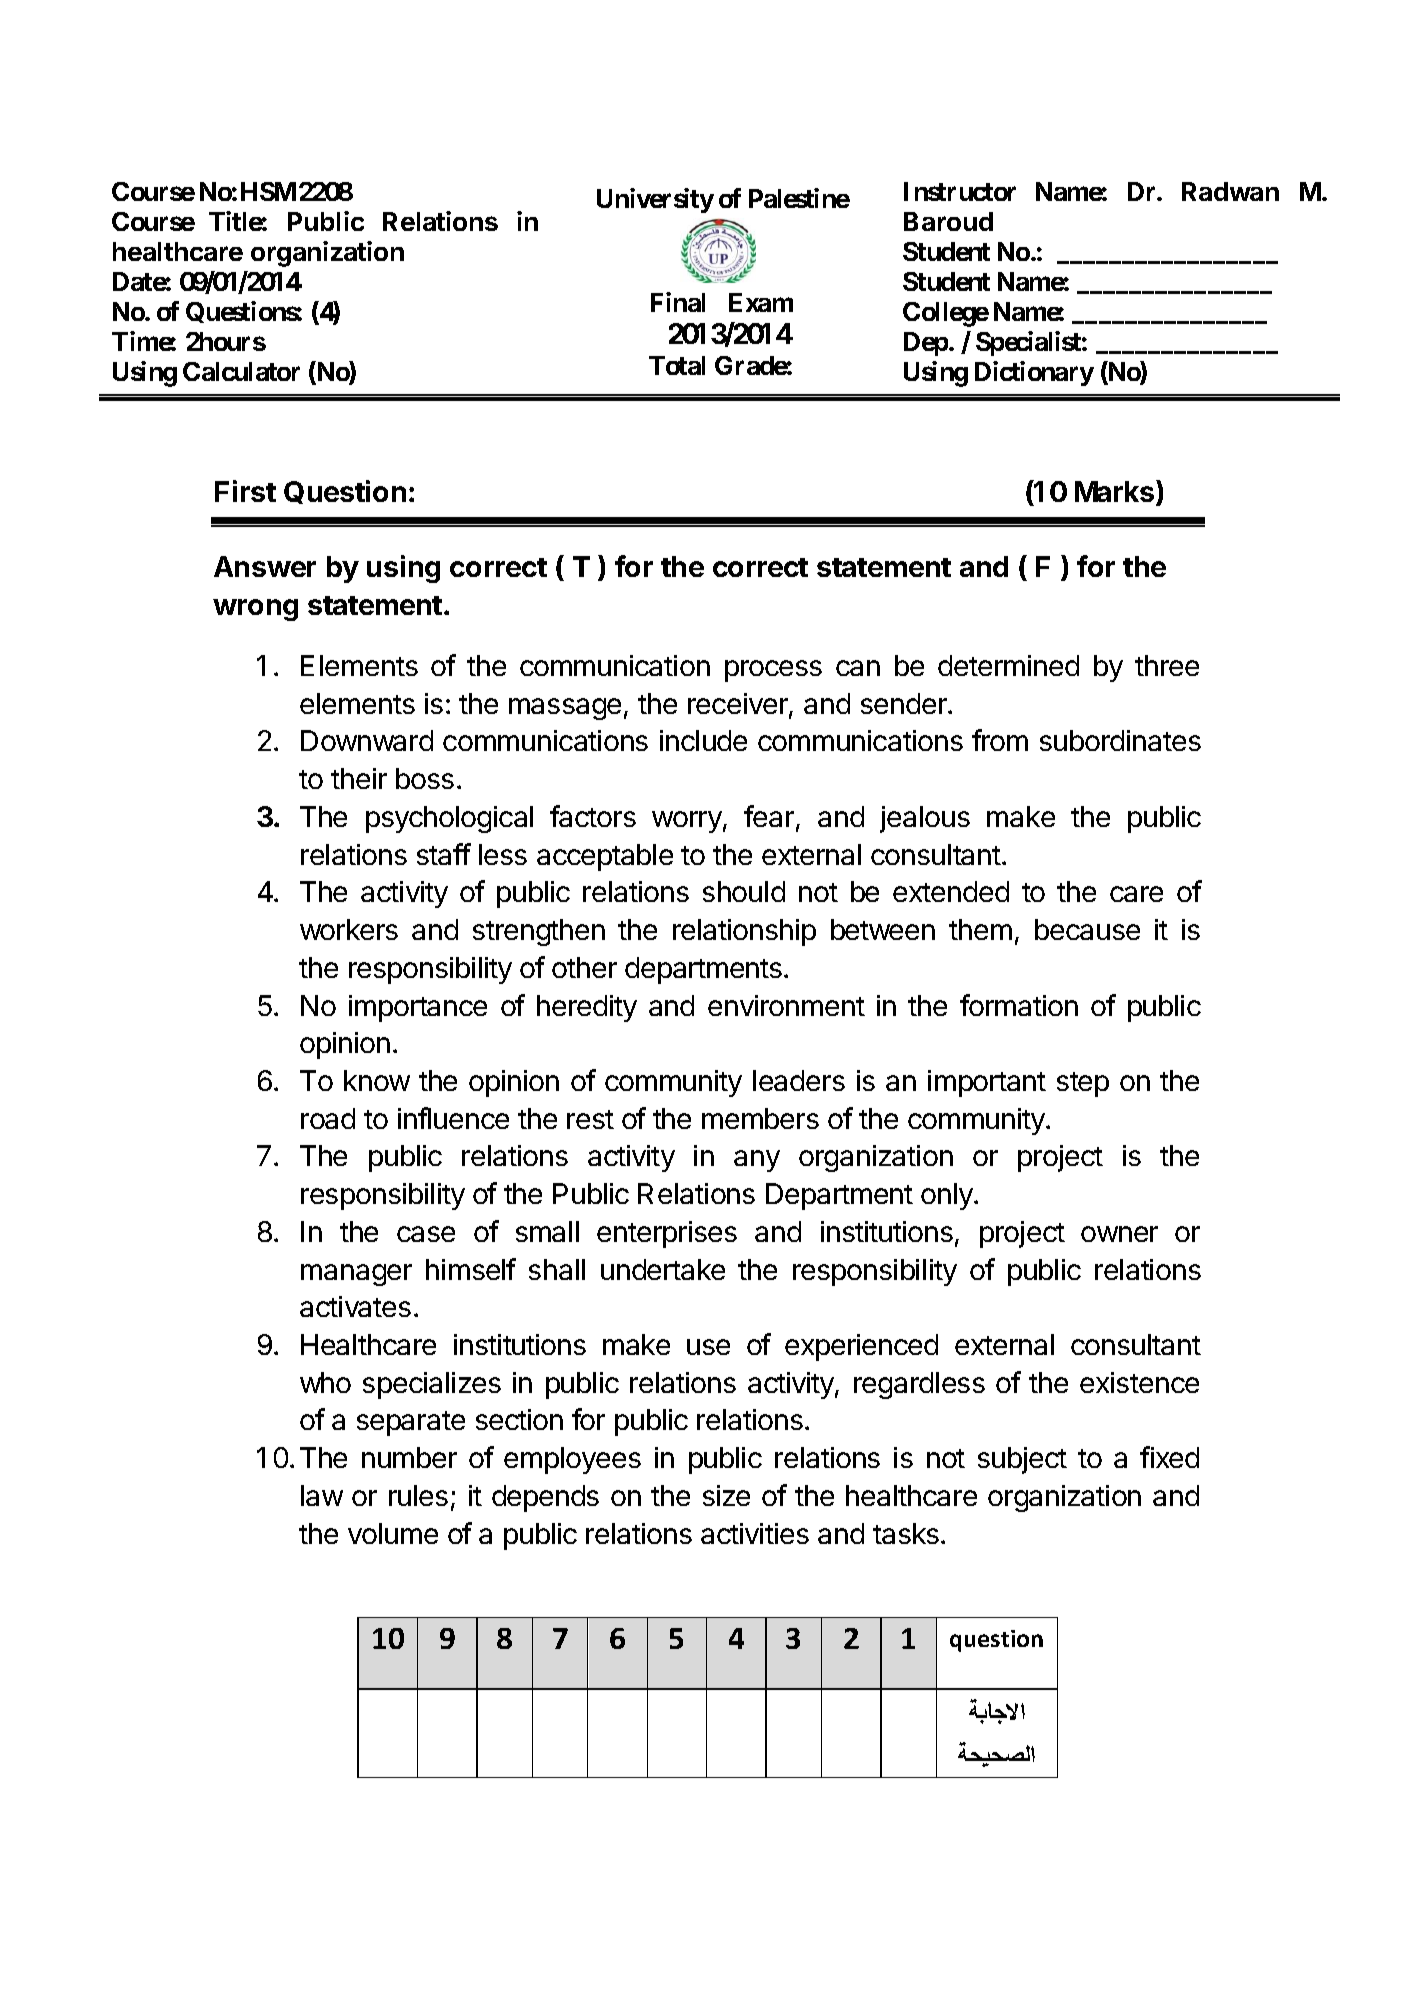 This screenshot has height=2001, width=1415. Describe the element at coordinates (726, 1495) in the screenshot. I see `size` at that location.
